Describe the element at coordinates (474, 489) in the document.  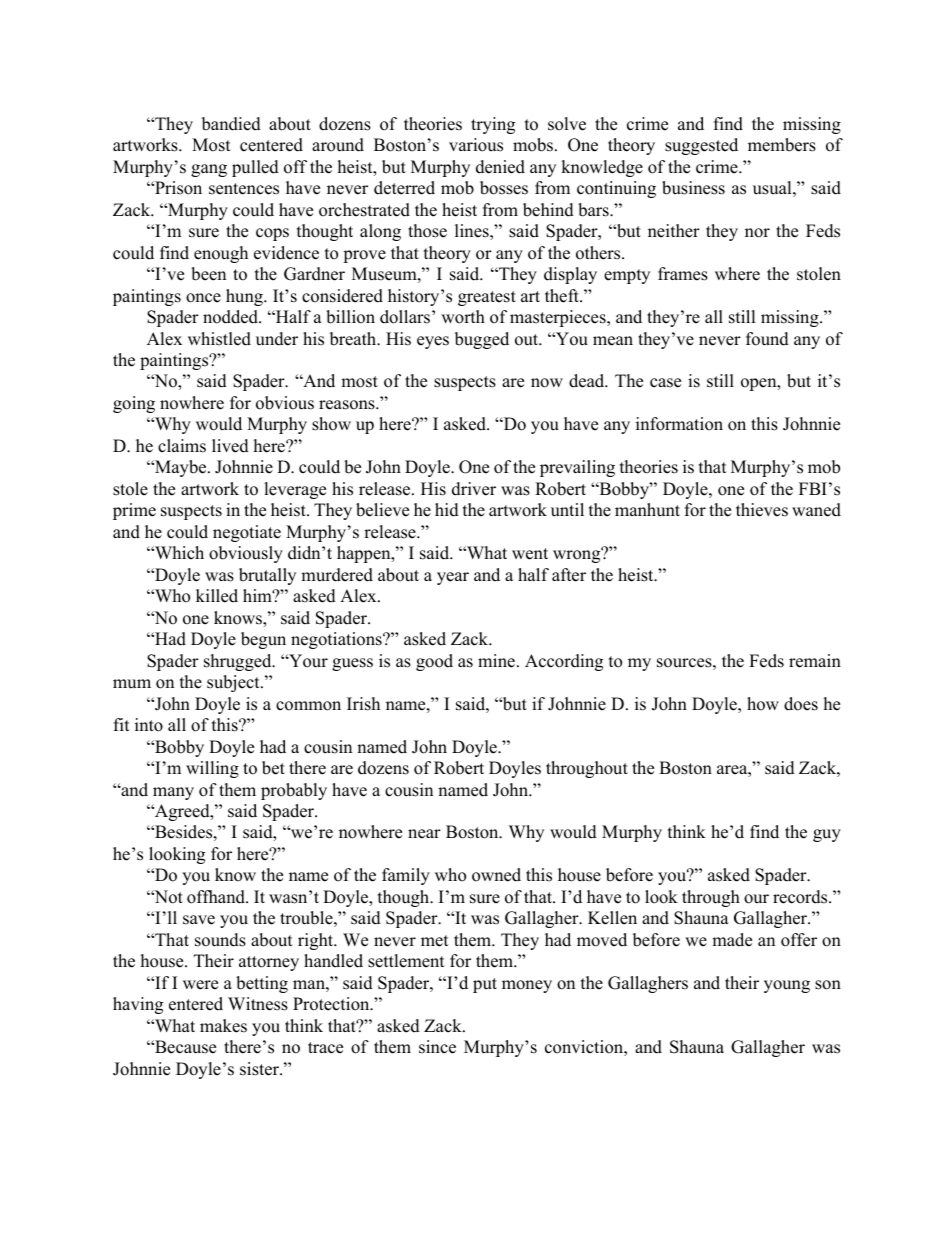
I see `driver` at that location.
